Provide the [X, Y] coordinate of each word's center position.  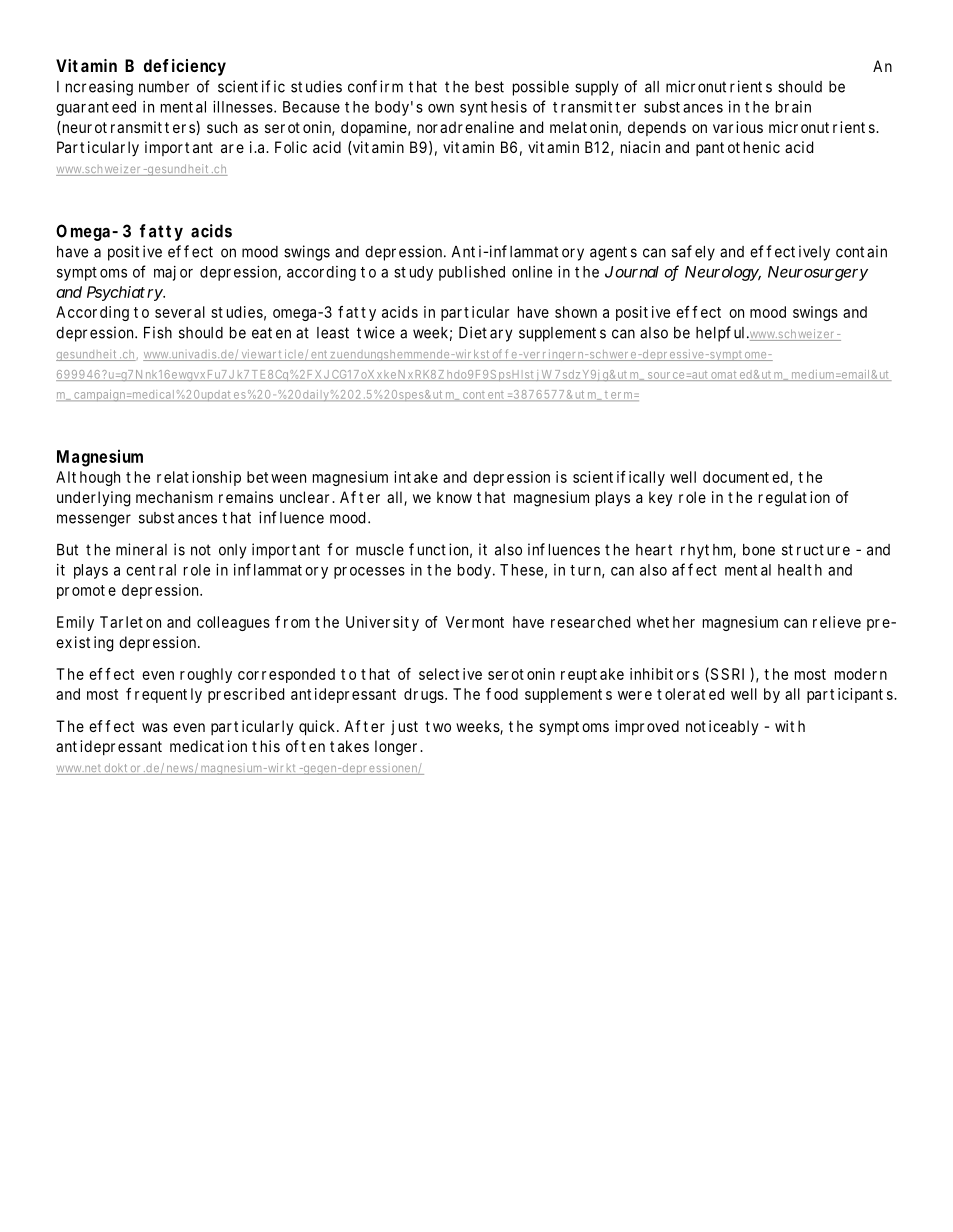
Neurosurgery [818, 273]
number [164, 87]
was [155, 727]
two [438, 726]
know [454, 497]
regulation [794, 499]
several [180, 312]
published [472, 273]
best [489, 87]
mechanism [174, 497]
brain [793, 107]
